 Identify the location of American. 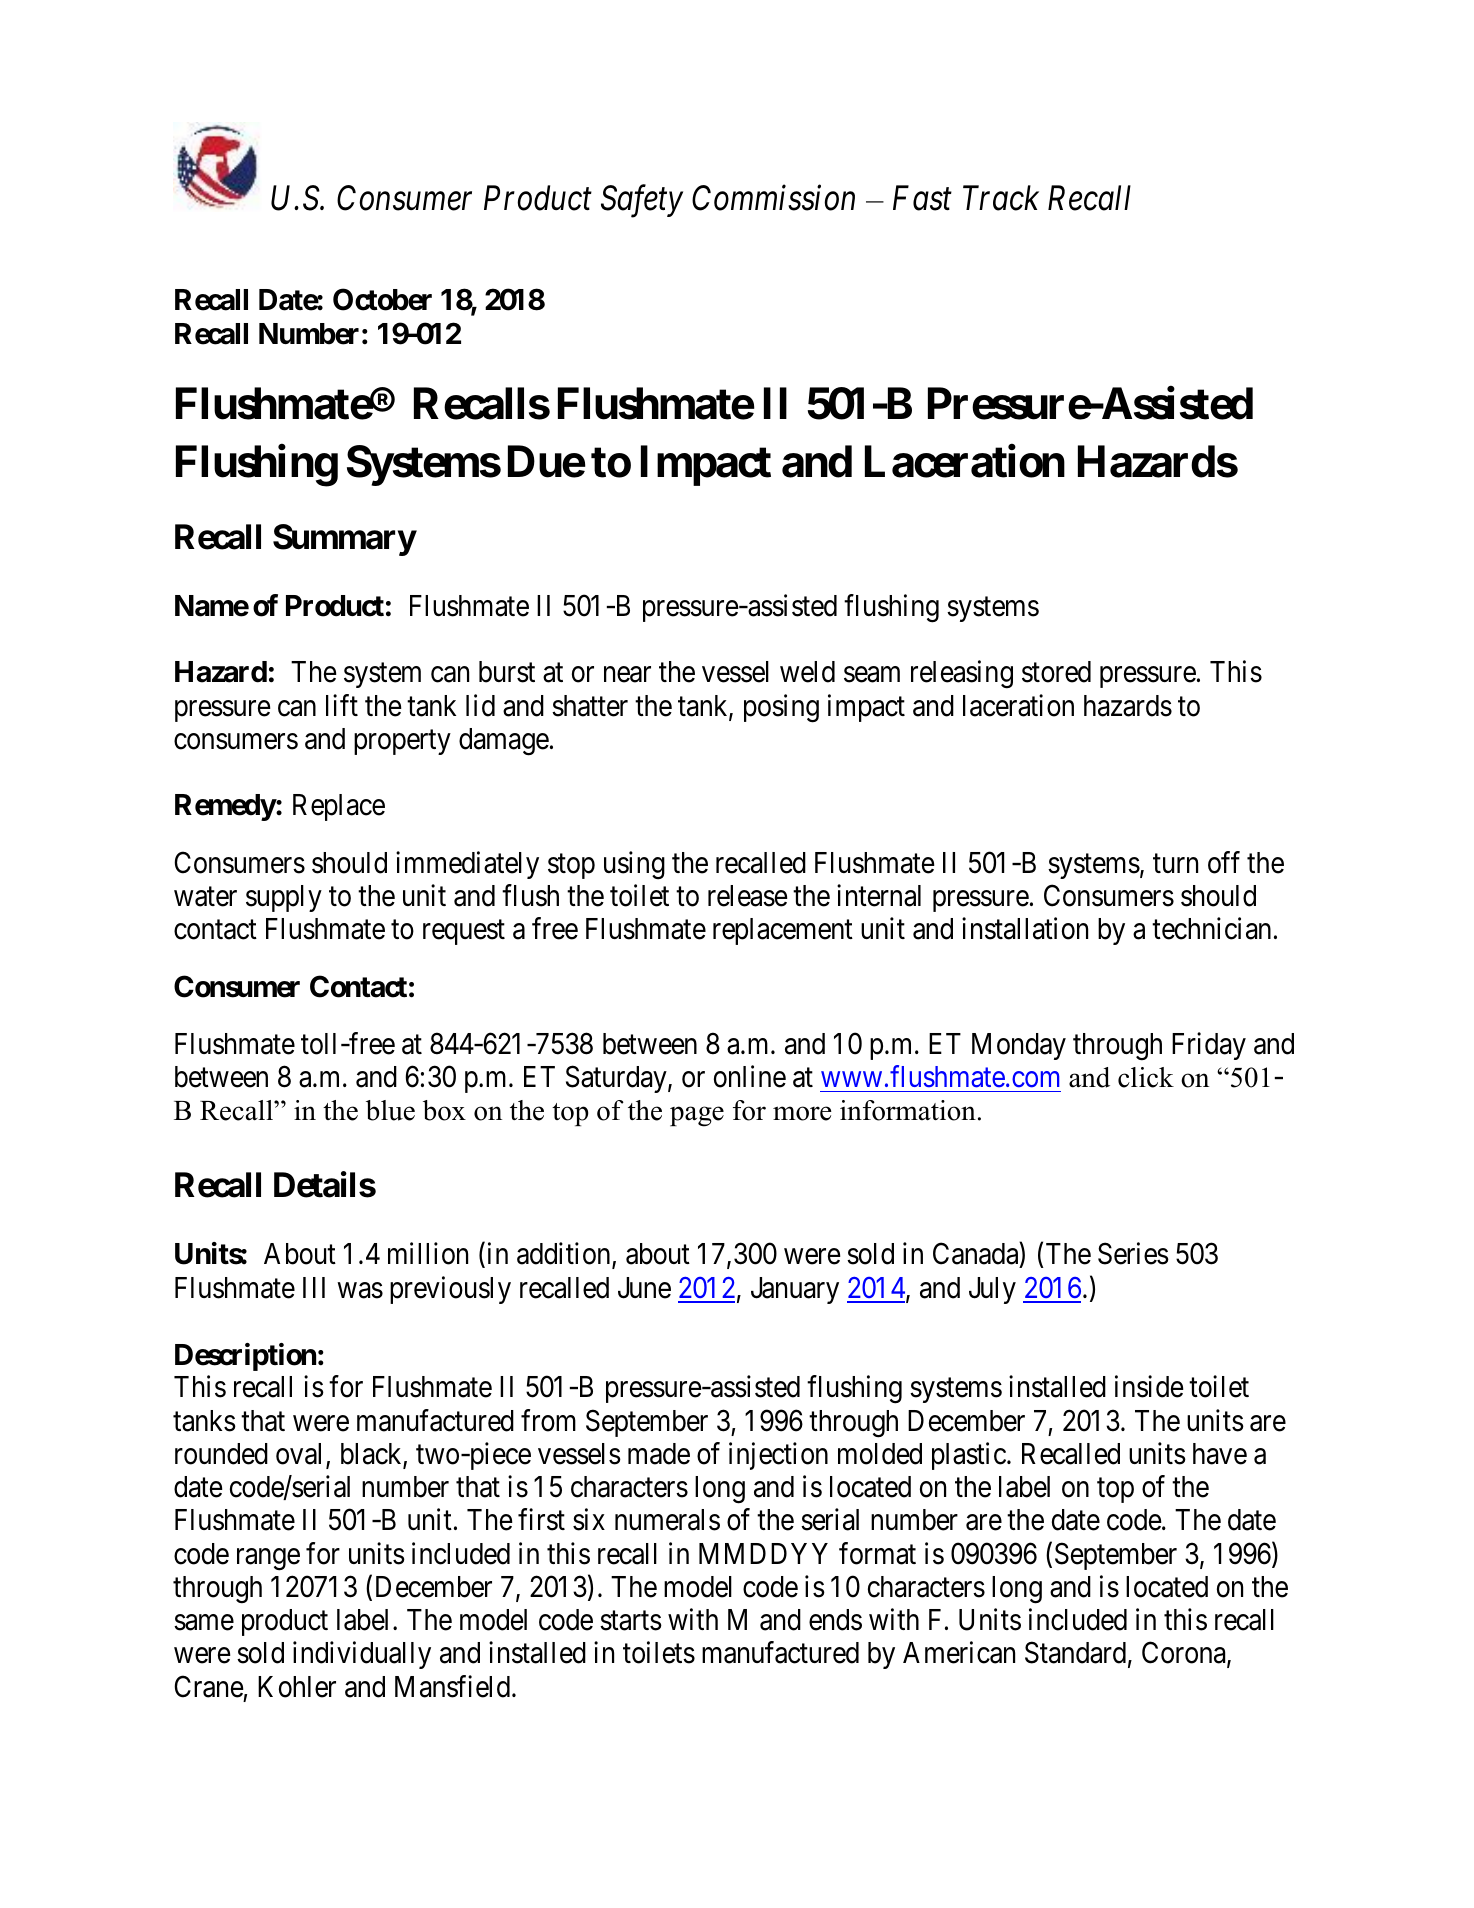
(959, 1653).
